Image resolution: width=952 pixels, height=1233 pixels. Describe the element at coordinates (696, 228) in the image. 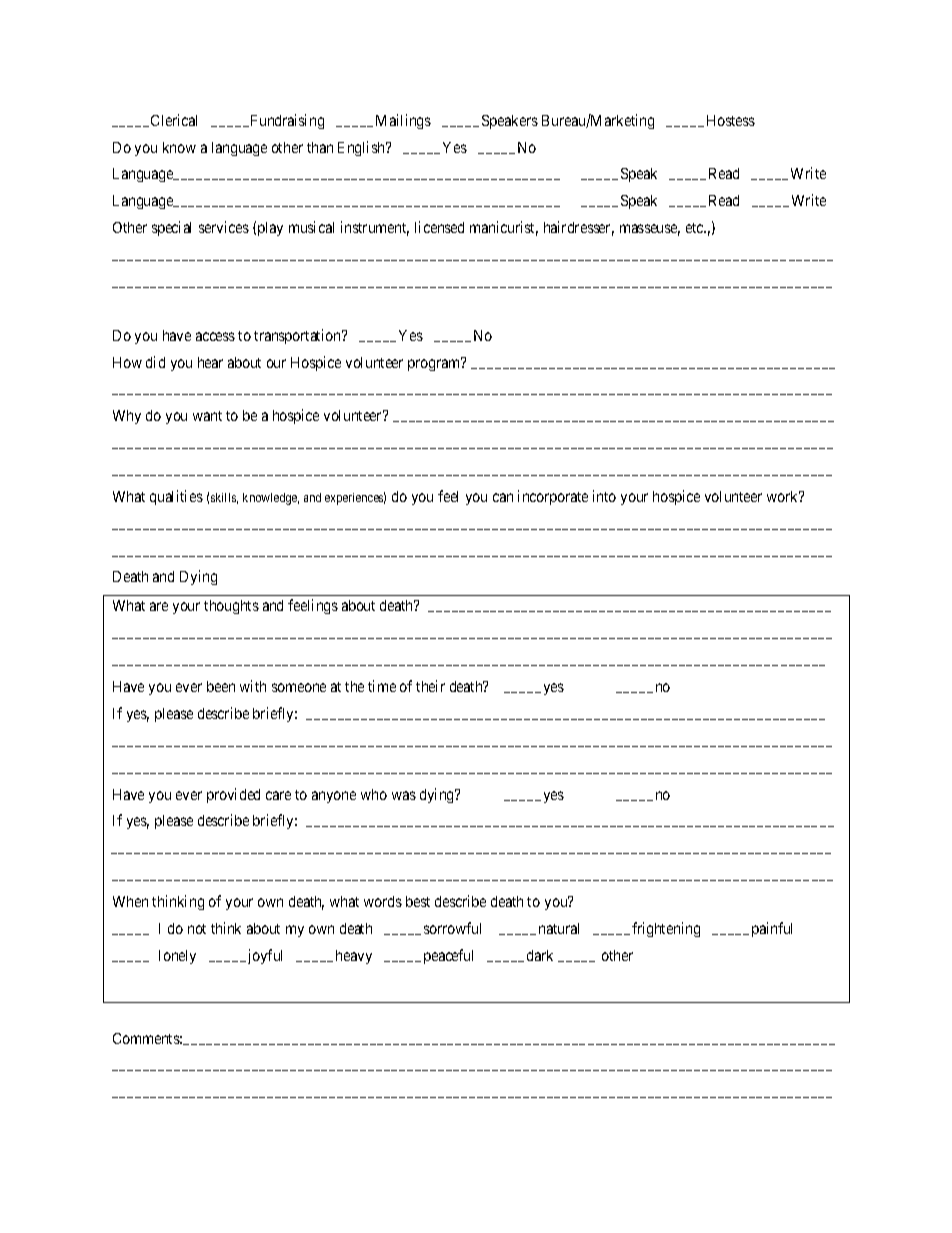

I see `etc` at that location.
